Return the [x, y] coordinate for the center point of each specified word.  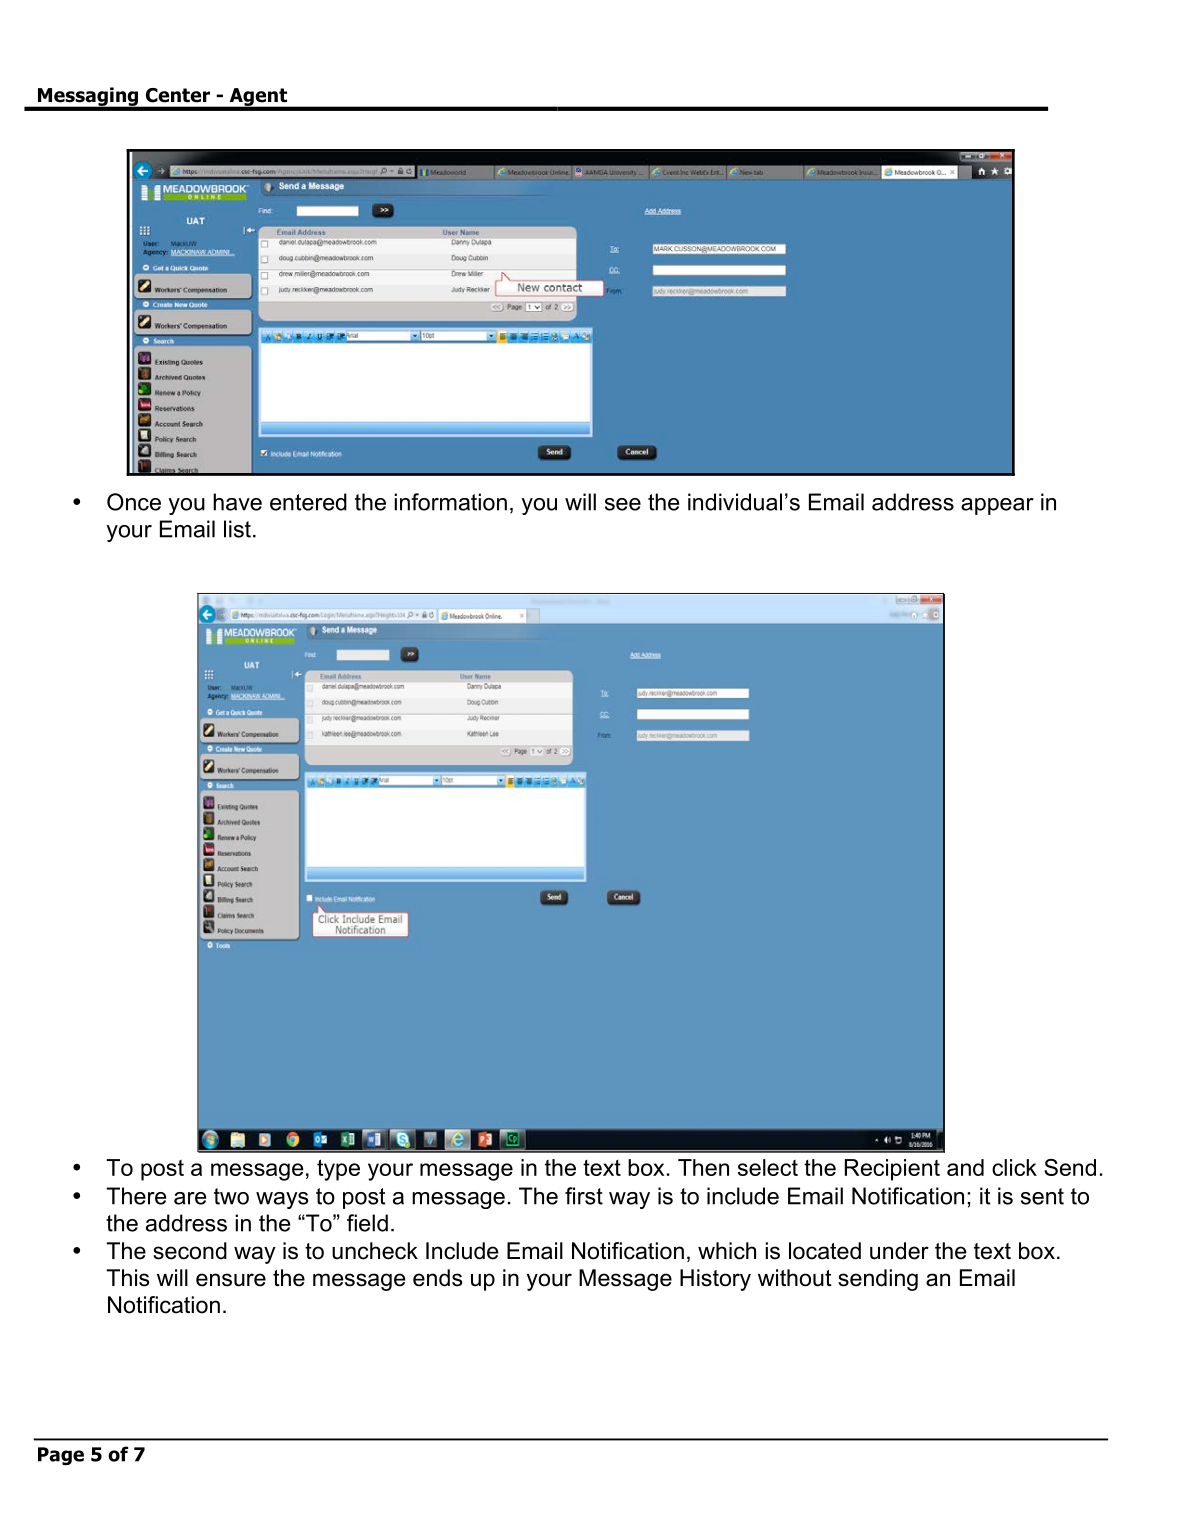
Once [134, 502]
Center [178, 95]
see [623, 504]
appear [997, 506]
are [190, 1198]
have [237, 502]
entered [308, 502]
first [584, 1196]
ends [438, 1278]
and [965, 1167]
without [795, 1278]
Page [61, 1456]
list [237, 529]
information [450, 502]
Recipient [892, 1170]
